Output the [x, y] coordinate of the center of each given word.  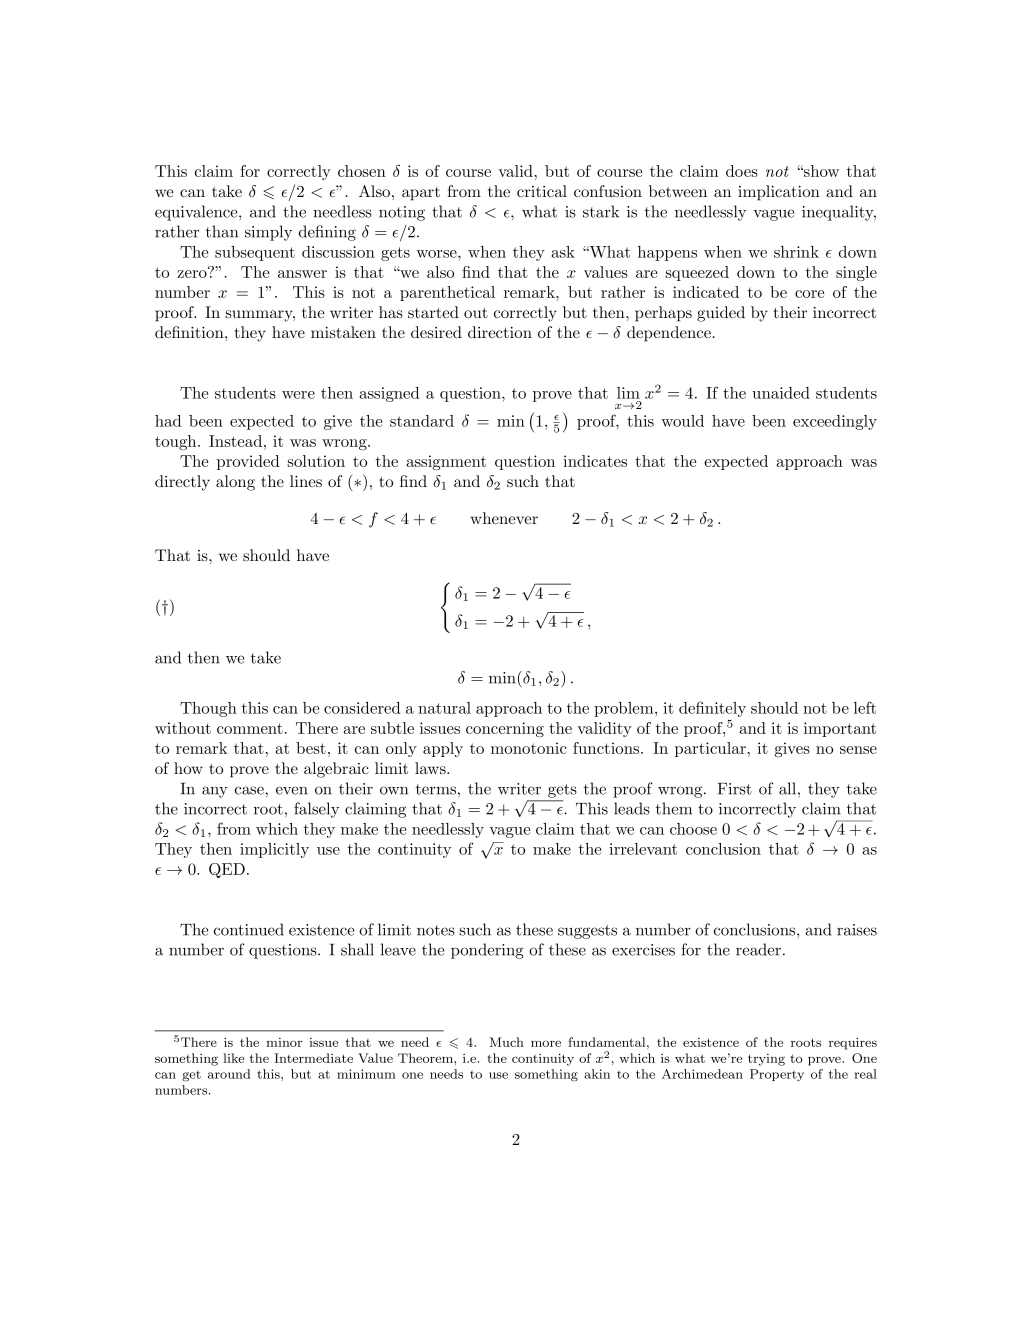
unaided [781, 393]
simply [268, 233]
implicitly [274, 850]
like [233, 1058]
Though [208, 709]
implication [779, 193]
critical [542, 191]
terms [436, 789]
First [735, 789]
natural [444, 708]
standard [422, 421]
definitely [712, 709]
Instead [237, 441]
